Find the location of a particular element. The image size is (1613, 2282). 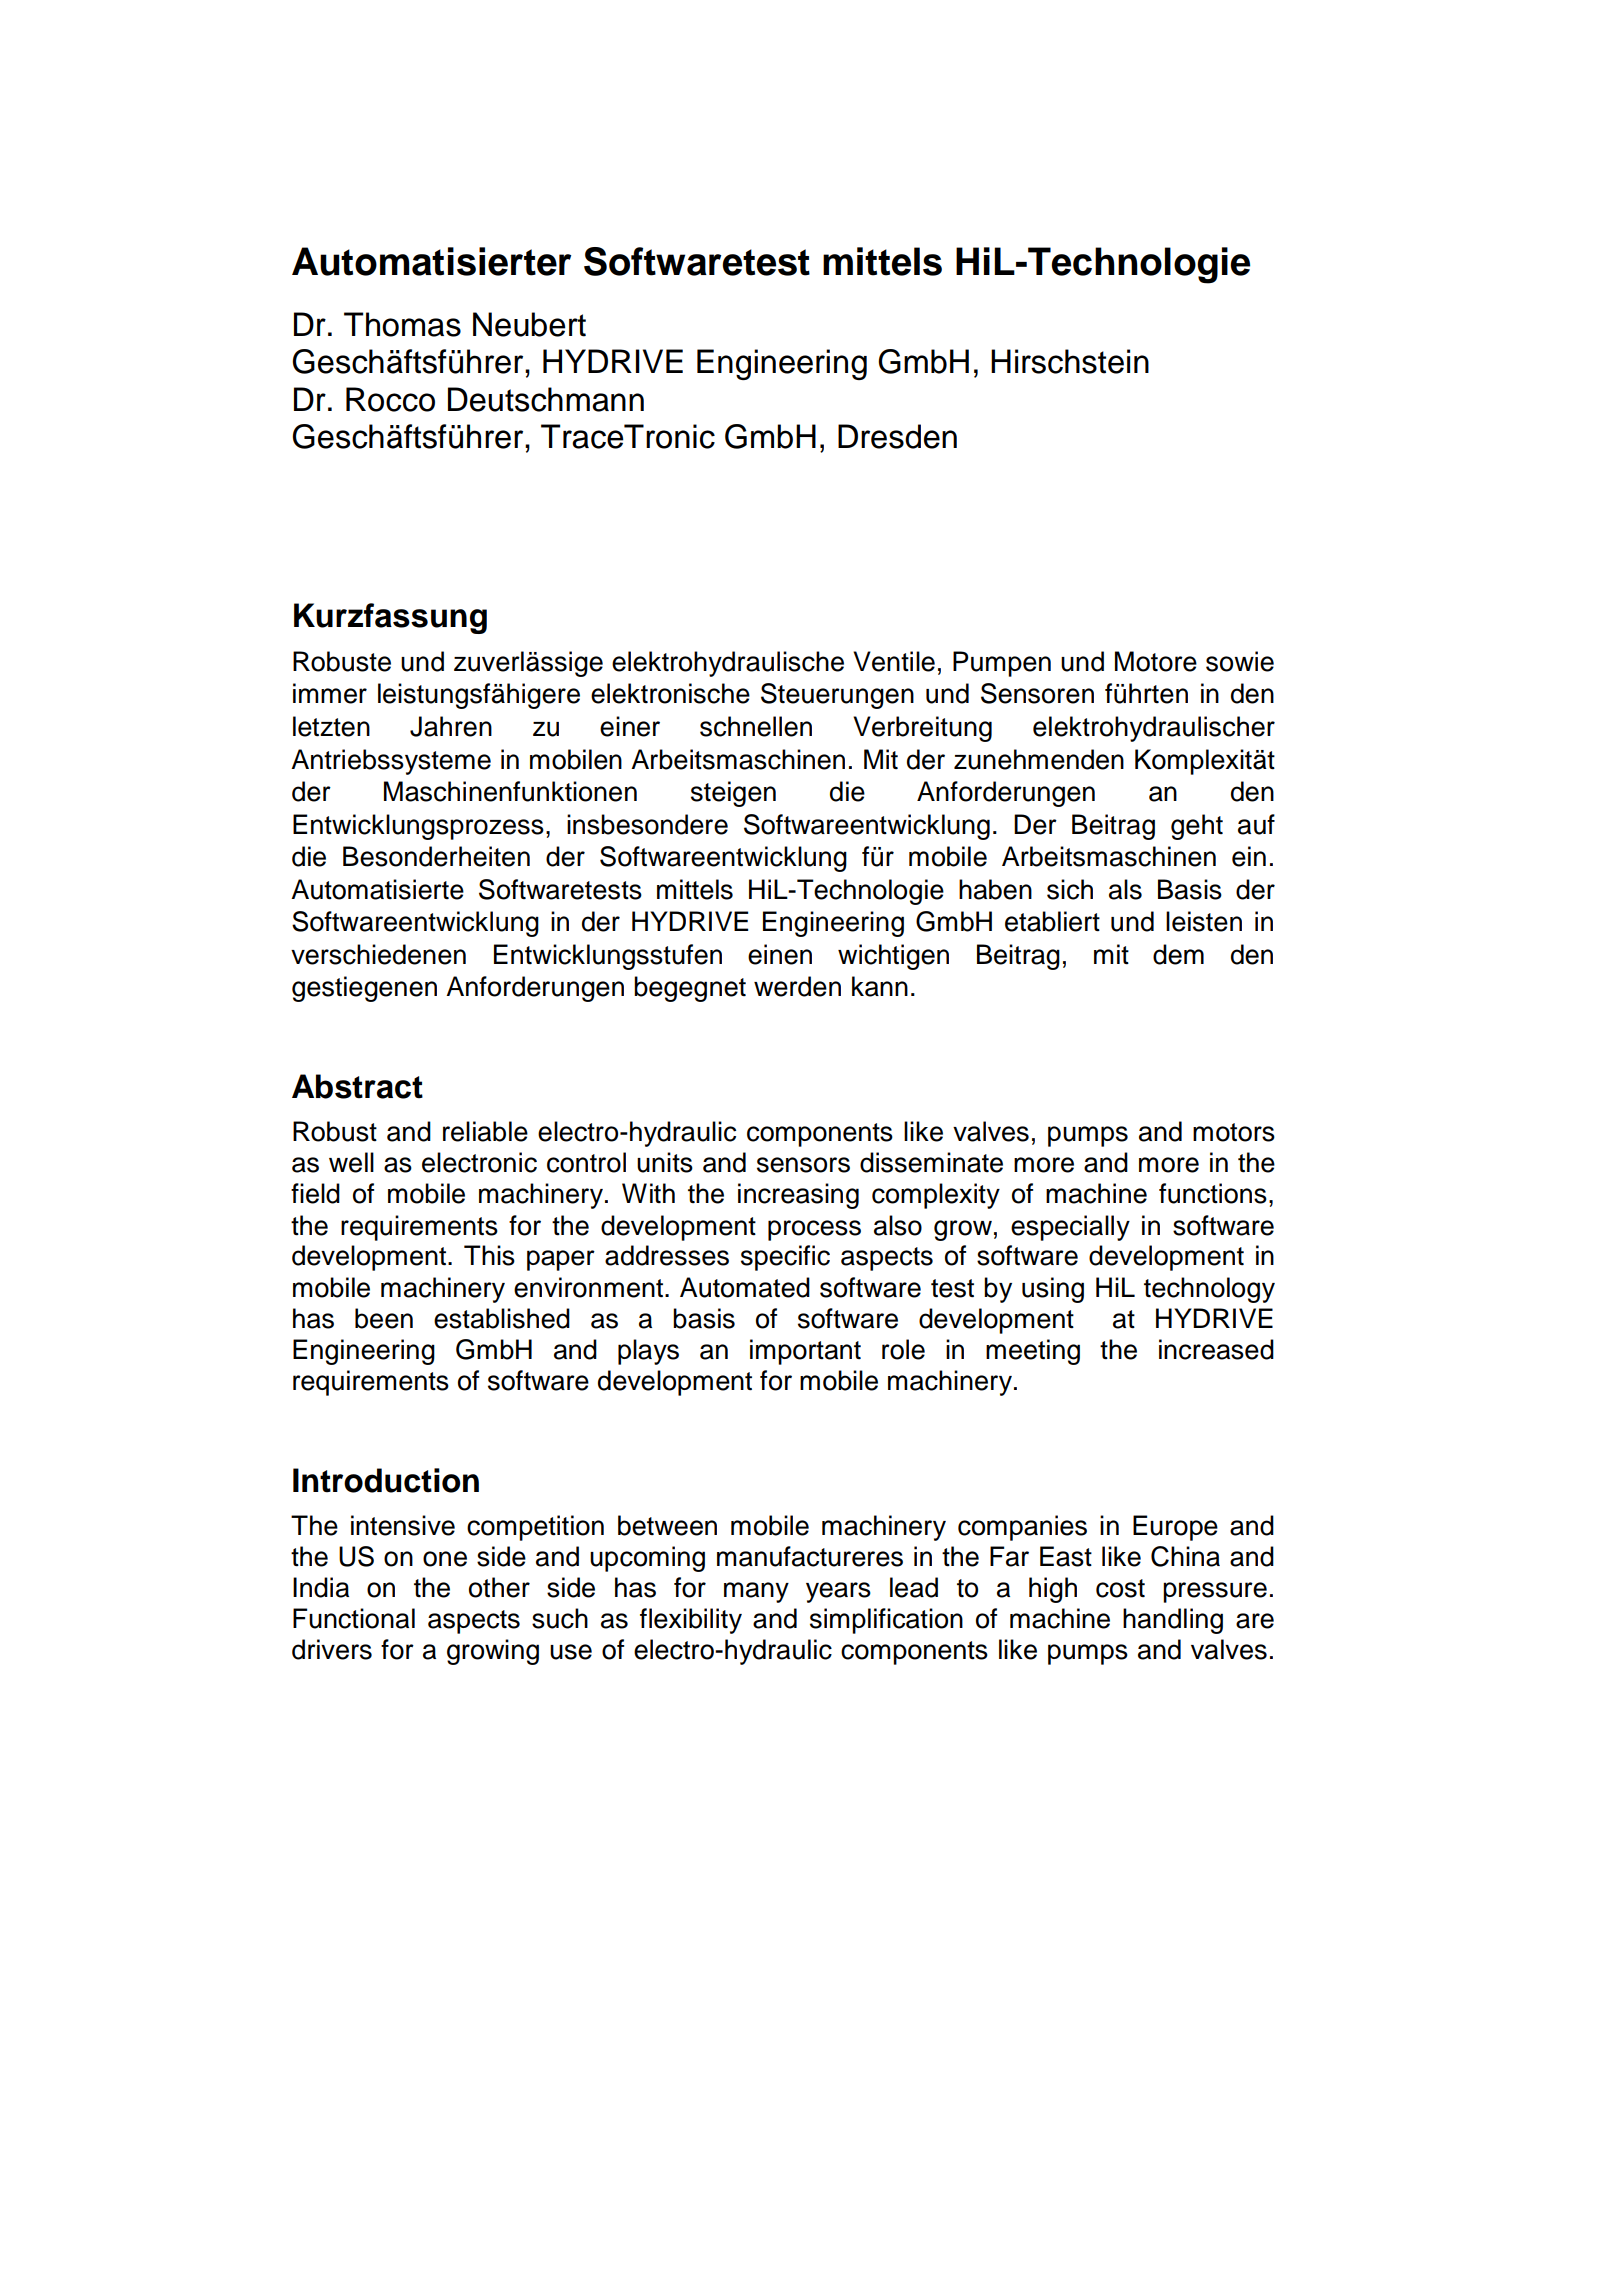

dem is located at coordinates (1178, 954).
